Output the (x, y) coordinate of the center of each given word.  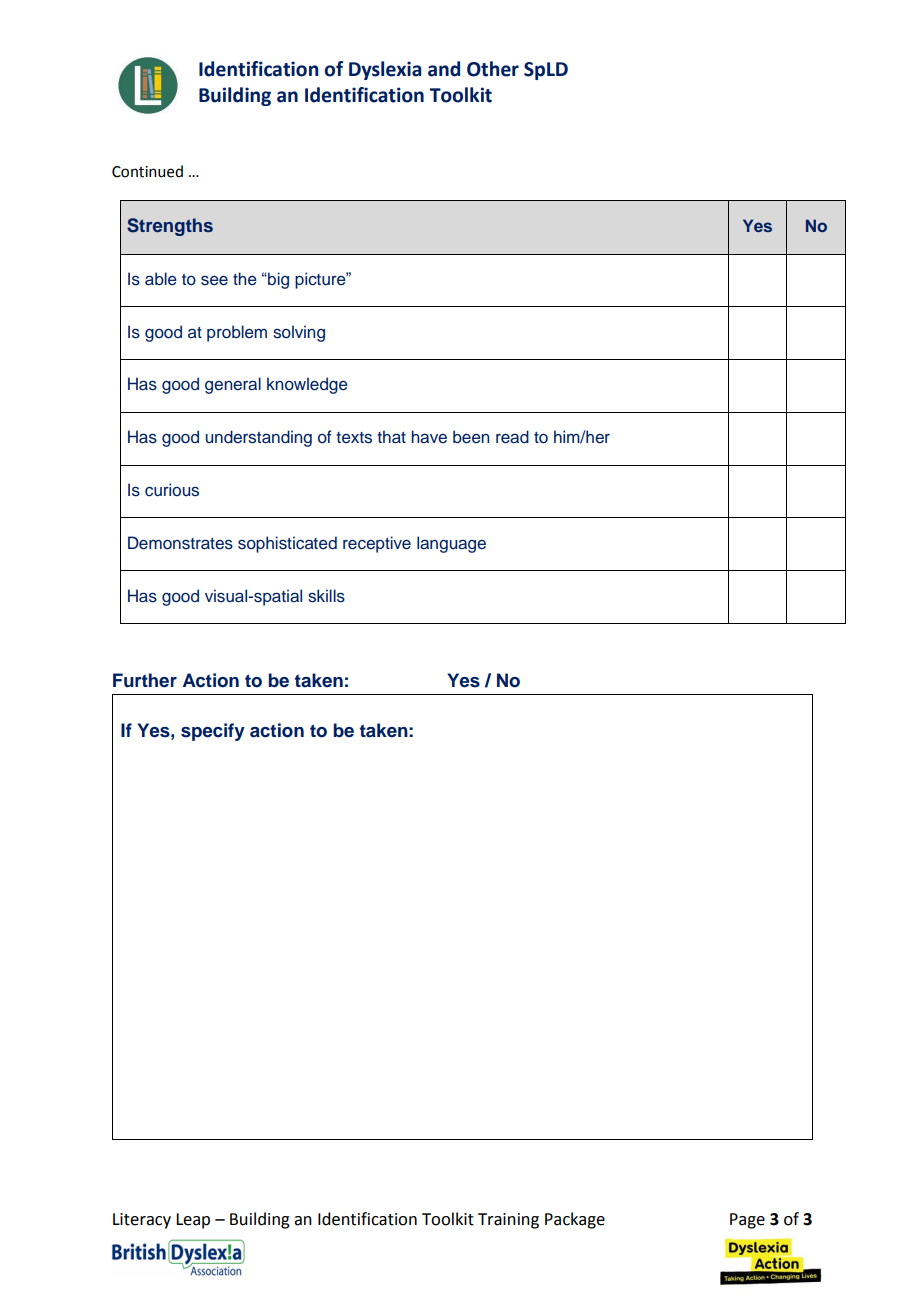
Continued (147, 171)
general (233, 385)
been (471, 437)
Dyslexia (385, 70)
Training (508, 1221)
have (429, 437)
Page (747, 1221)
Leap (193, 1221)
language (451, 544)
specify (213, 732)
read (512, 437)
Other (493, 69)
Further (145, 680)
